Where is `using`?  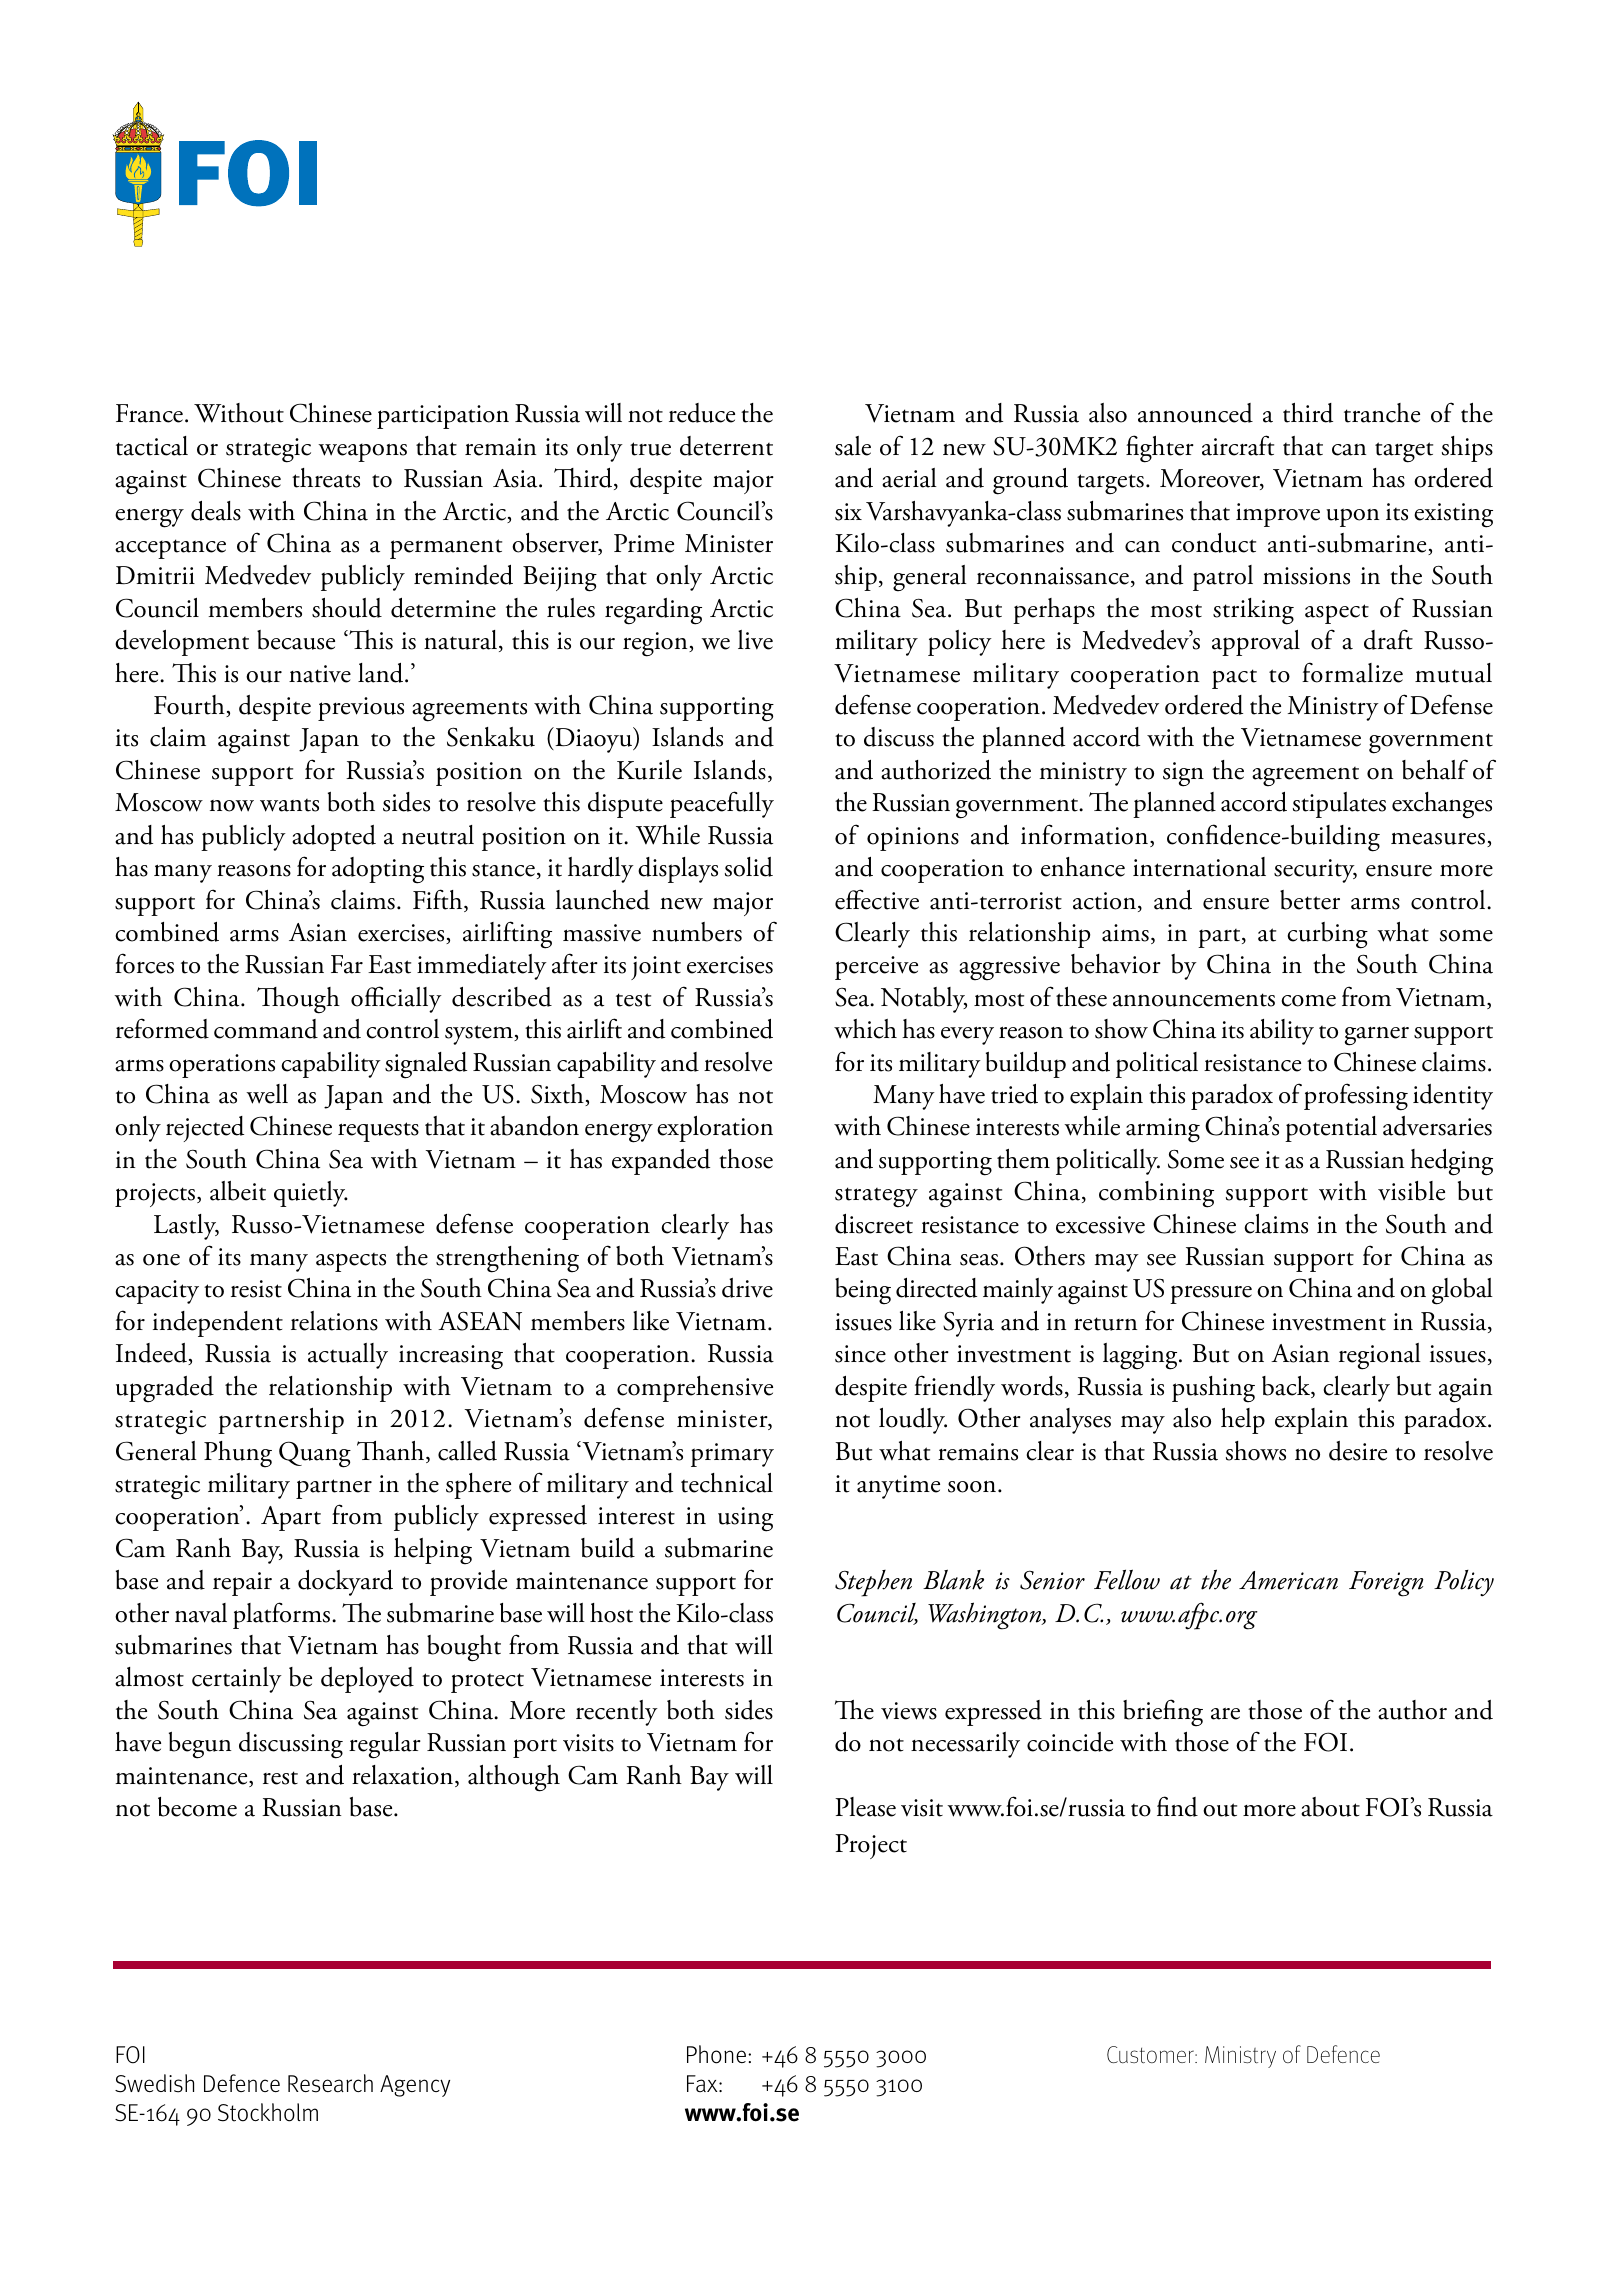 using is located at coordinates (745, 1519).
